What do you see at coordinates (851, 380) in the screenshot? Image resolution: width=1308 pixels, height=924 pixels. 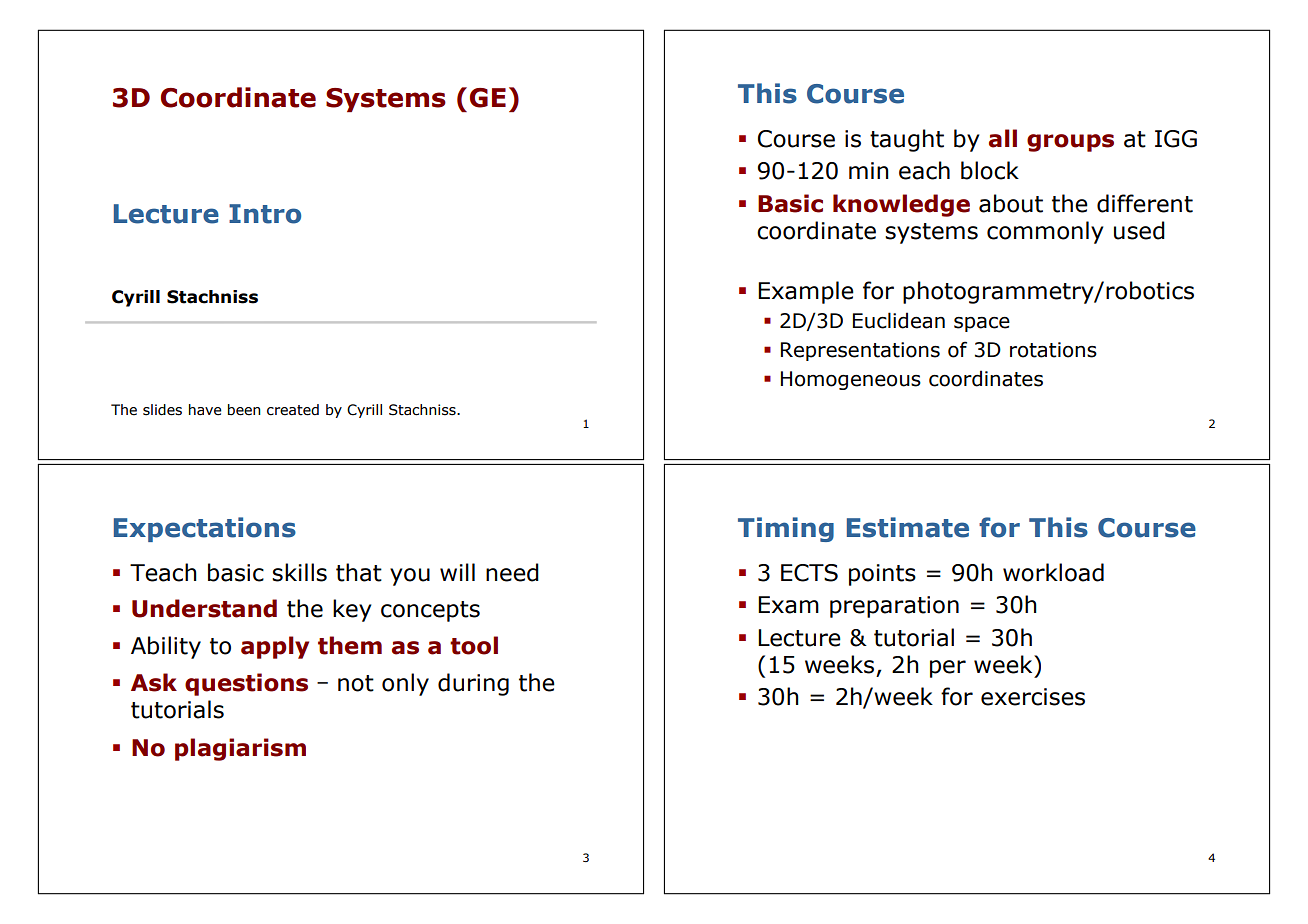 I see `Homogeneous` at bounding box center [851, 380].
